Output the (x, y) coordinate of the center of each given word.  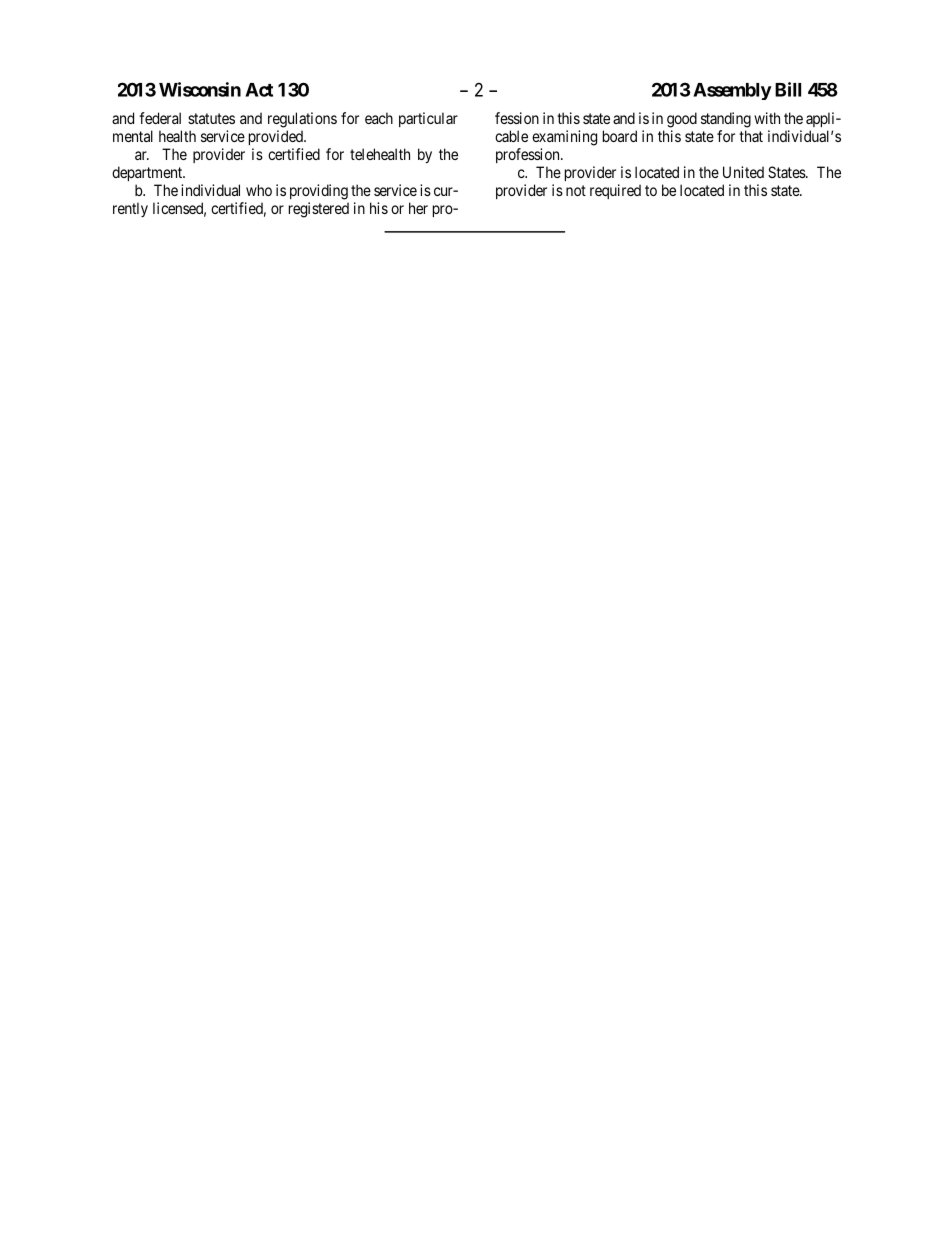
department (148, 173)
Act (259, 90)
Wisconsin (200, 89)
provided (277, 137)
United (743, 172)
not (576, 190)
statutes (211, 118)
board (620, 136)
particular (428, 119)
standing (726, 120)
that (751, 136)
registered (319, 210)
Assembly (732, 91)
